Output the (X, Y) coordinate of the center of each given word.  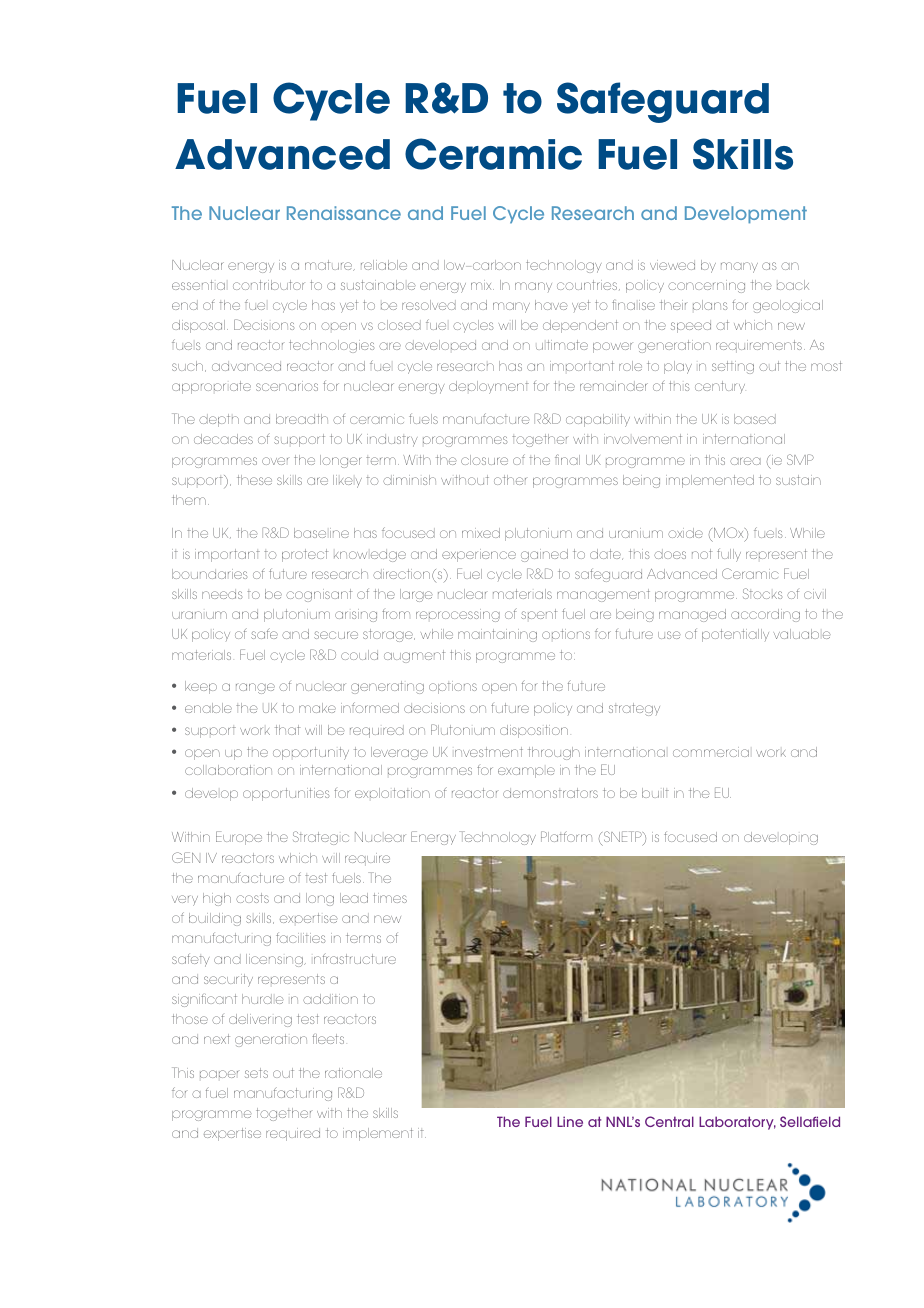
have (551, 305)
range (255, 688)
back (793, 285)
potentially (735, 635)
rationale (353, 1073)
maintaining (497, 635)
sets (256, 1073)
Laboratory (737, 1123)
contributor (269, 285)
